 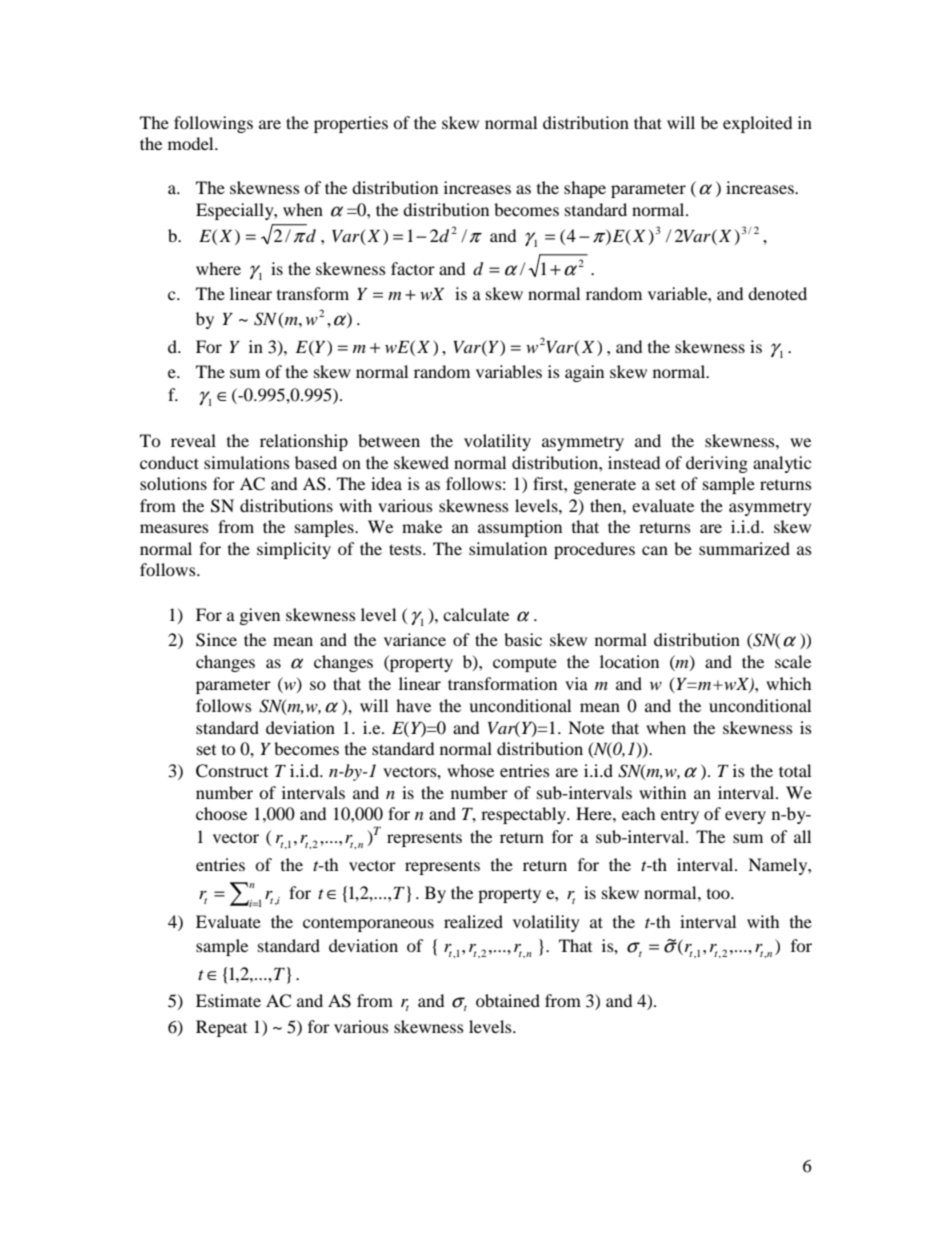 What do you see at coordinates (508, 1000) in the screenshot?
I see `obtained` at bounding box center [508, 1000].
